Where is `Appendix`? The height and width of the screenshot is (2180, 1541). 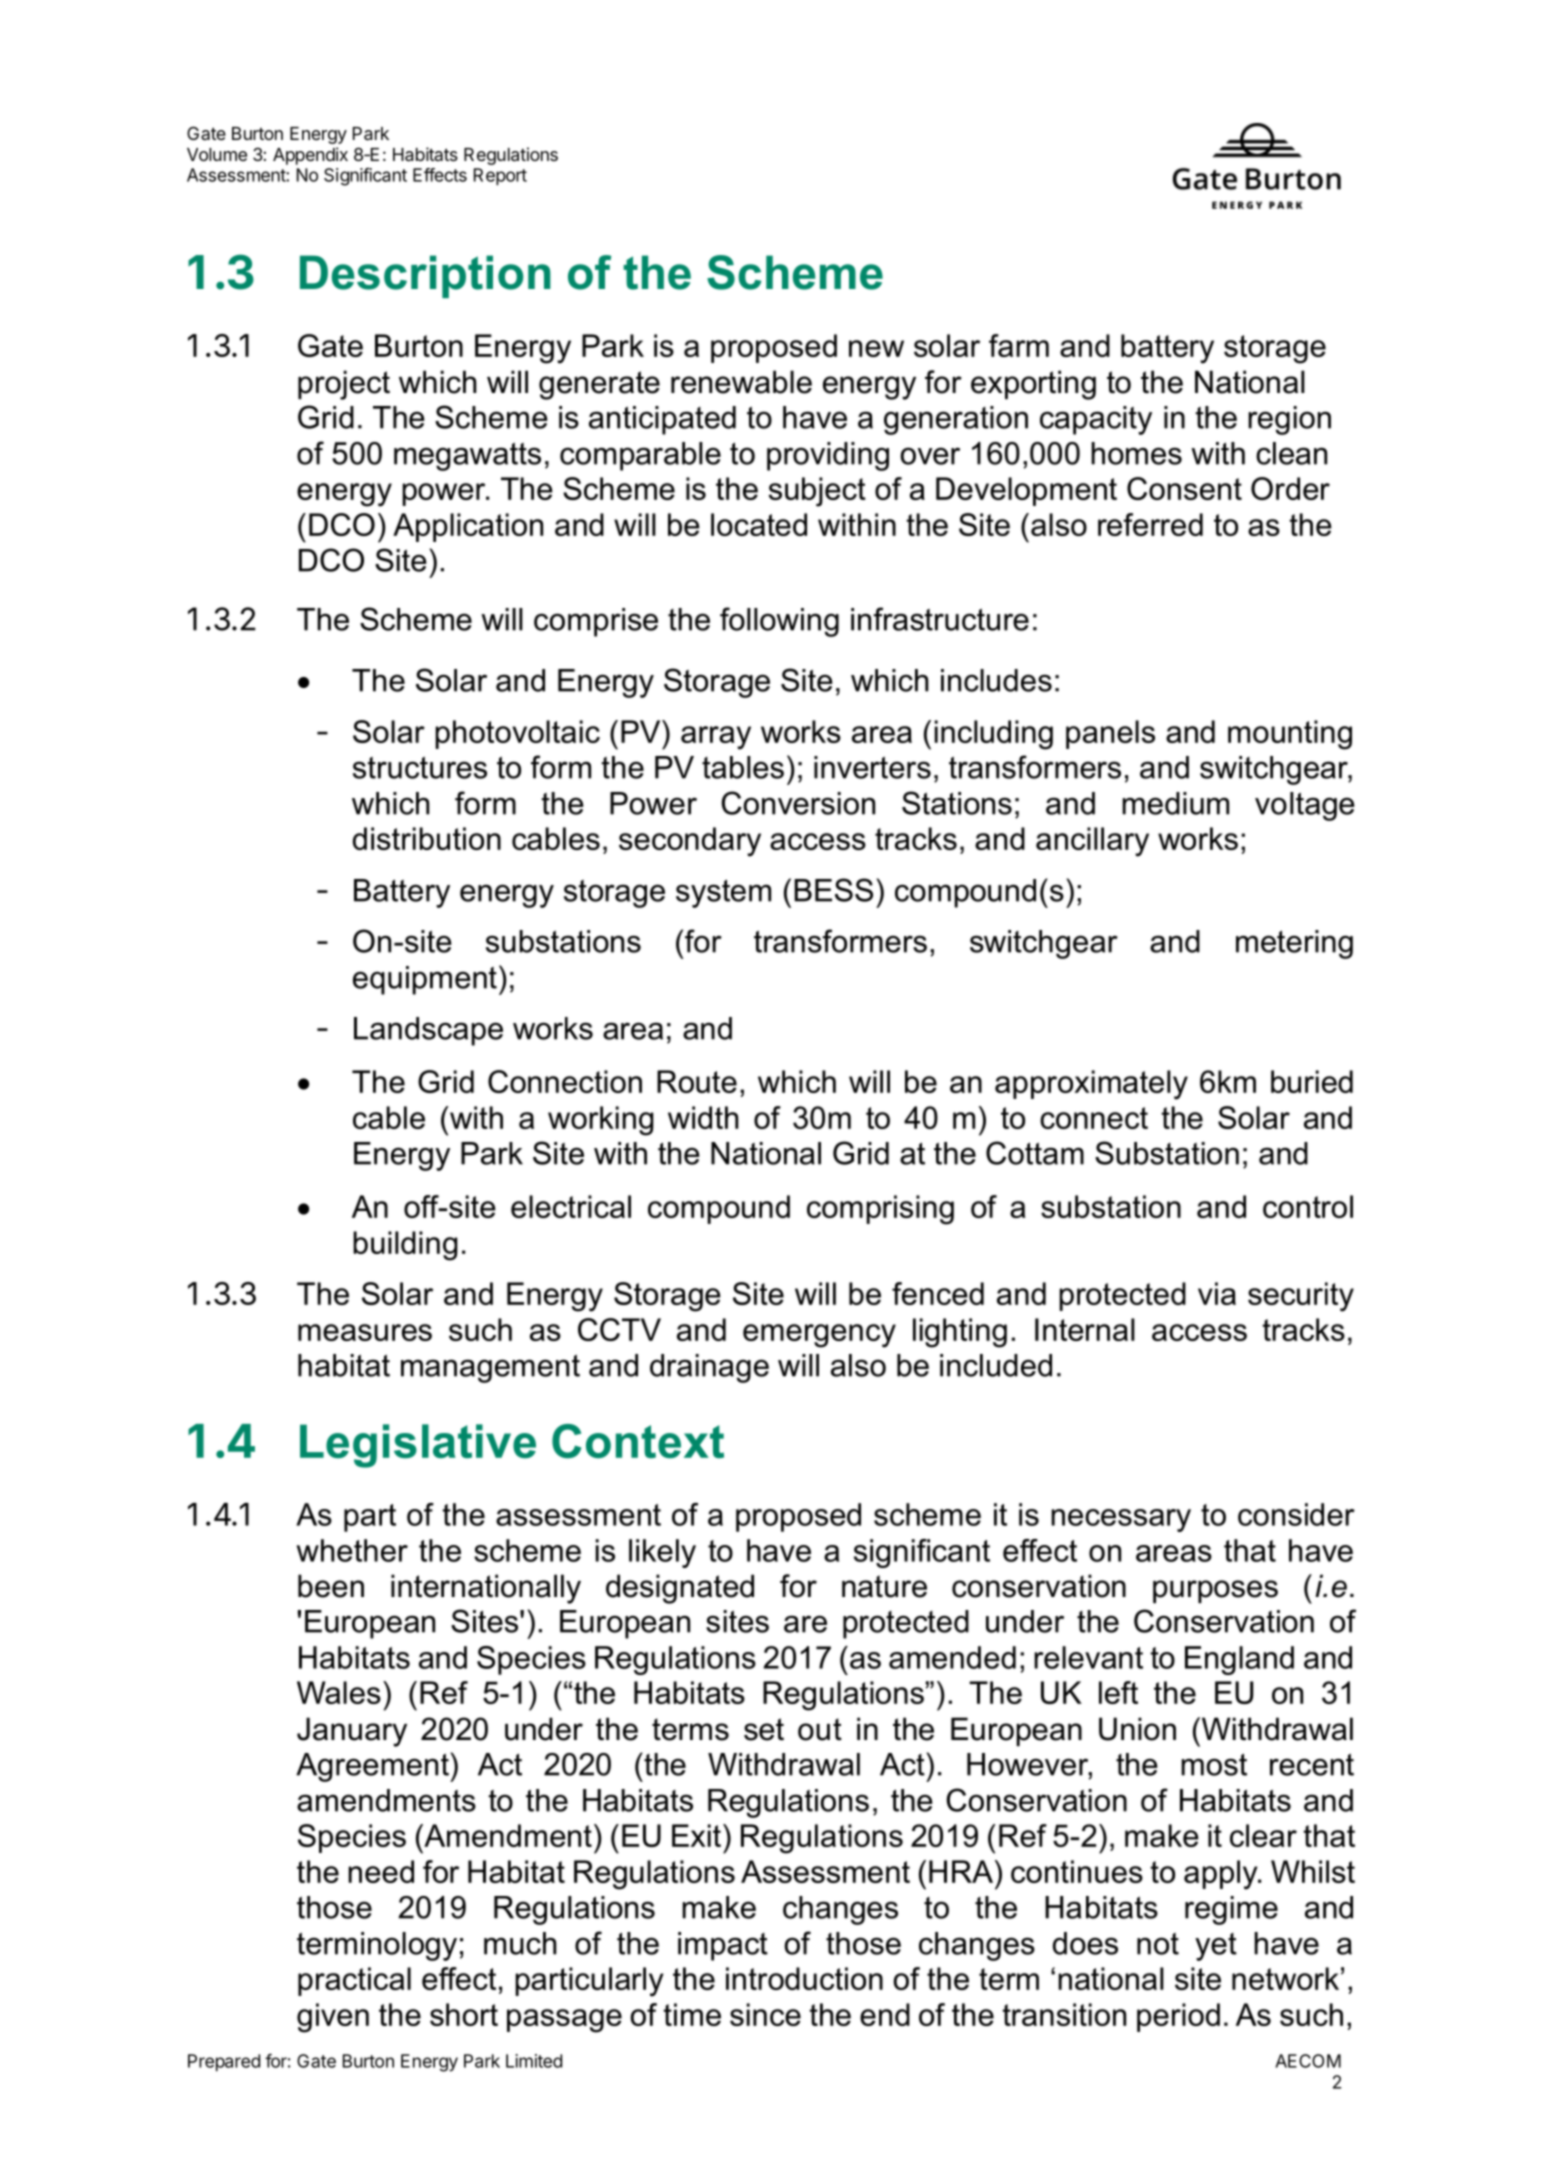 Appendix is located at coordinates (310, 156).
